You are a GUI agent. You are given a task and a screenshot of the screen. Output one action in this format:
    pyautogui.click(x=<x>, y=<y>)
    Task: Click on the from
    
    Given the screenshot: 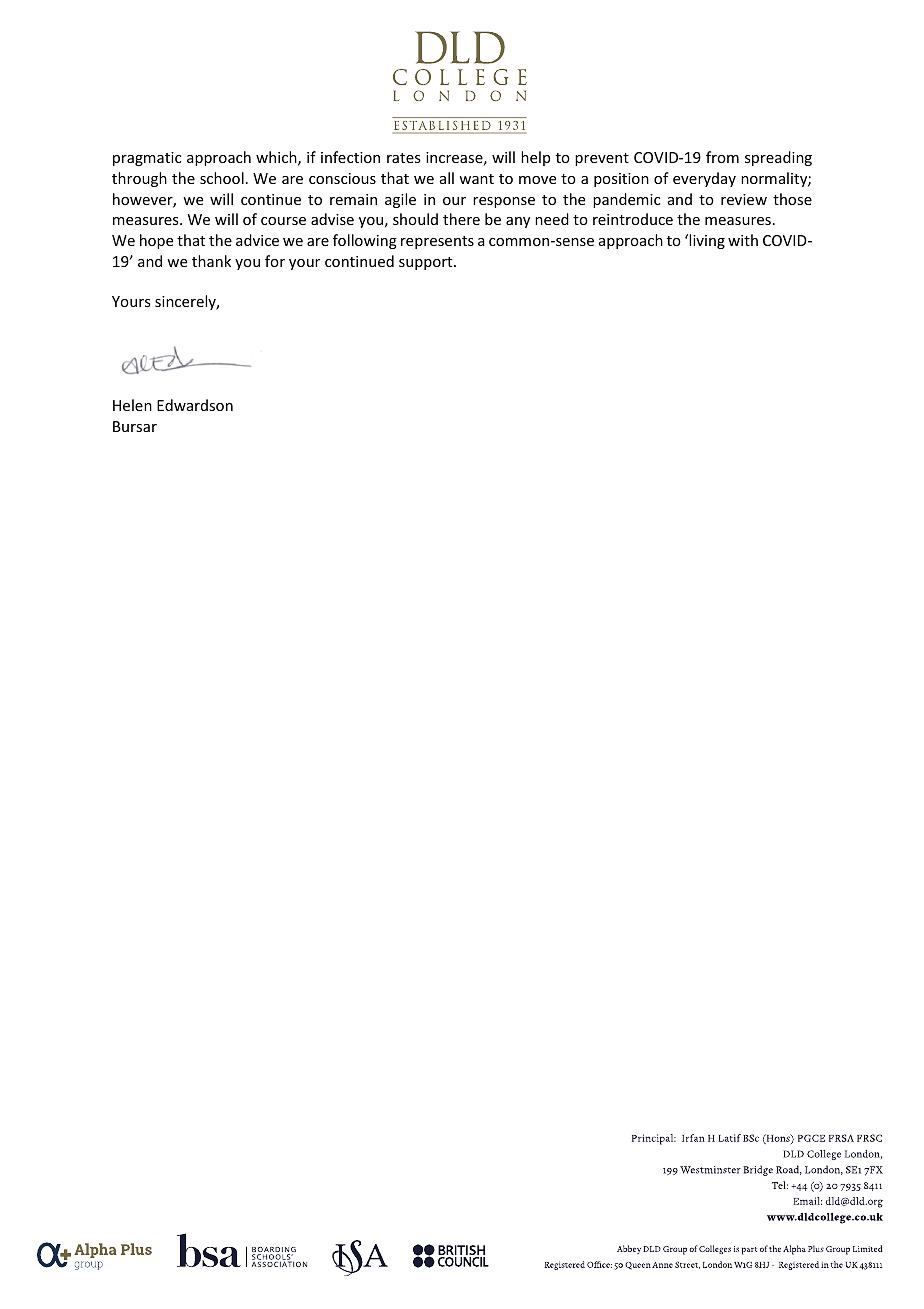 What is the action you would take?
    pyautogui.click(x=722, y=157)
